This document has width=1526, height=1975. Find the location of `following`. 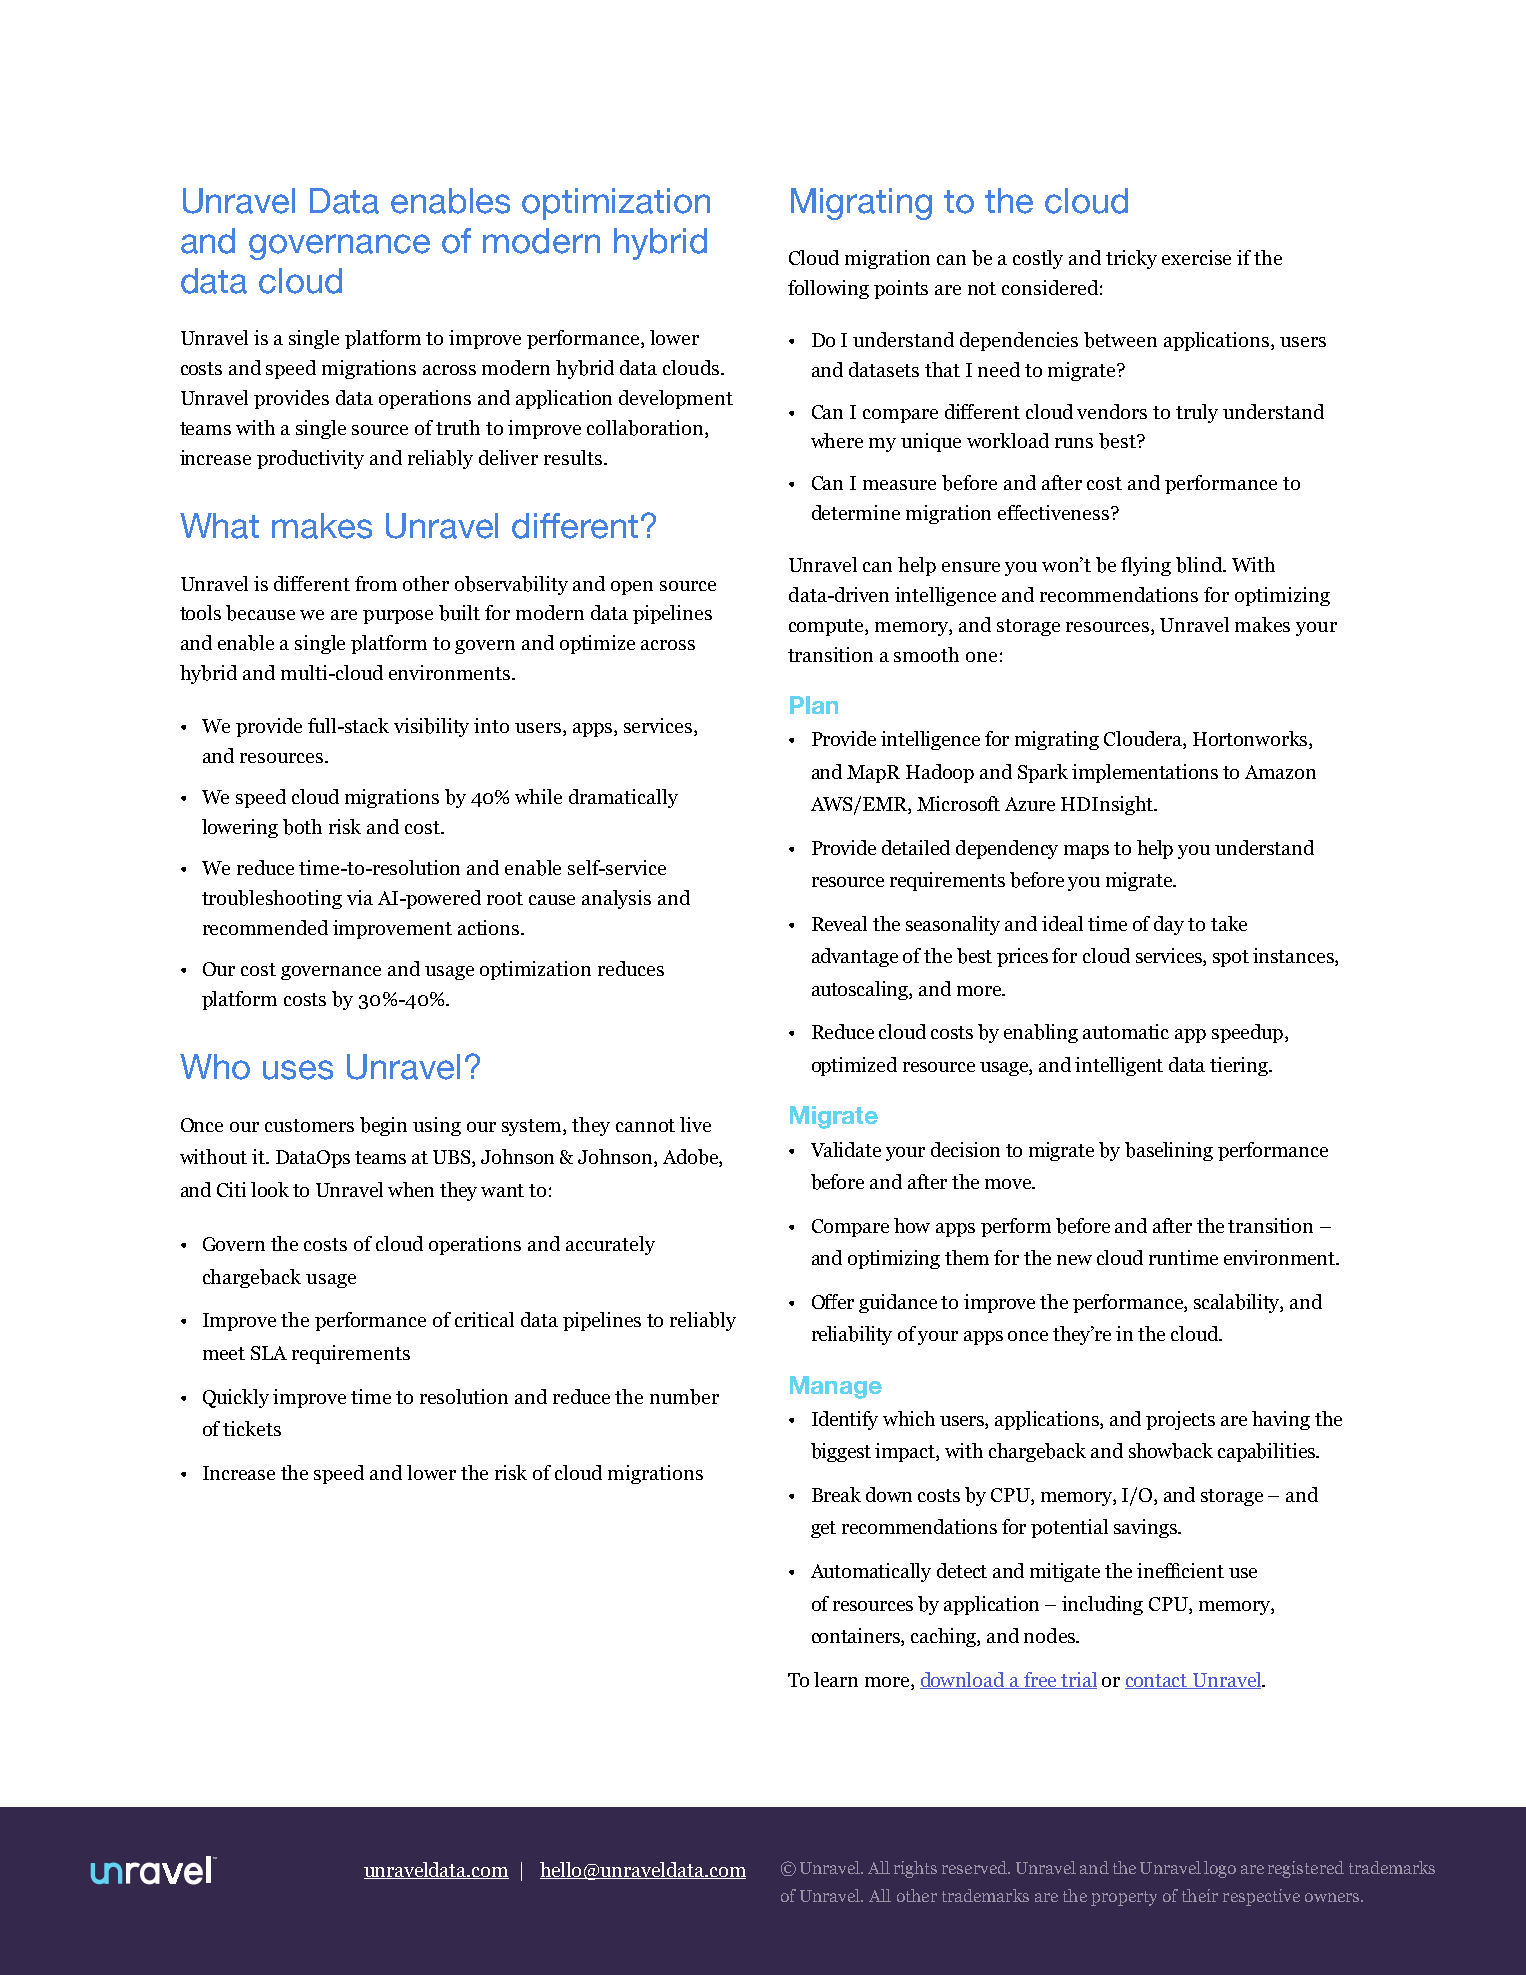

following is located at coordinates (828, 289).
